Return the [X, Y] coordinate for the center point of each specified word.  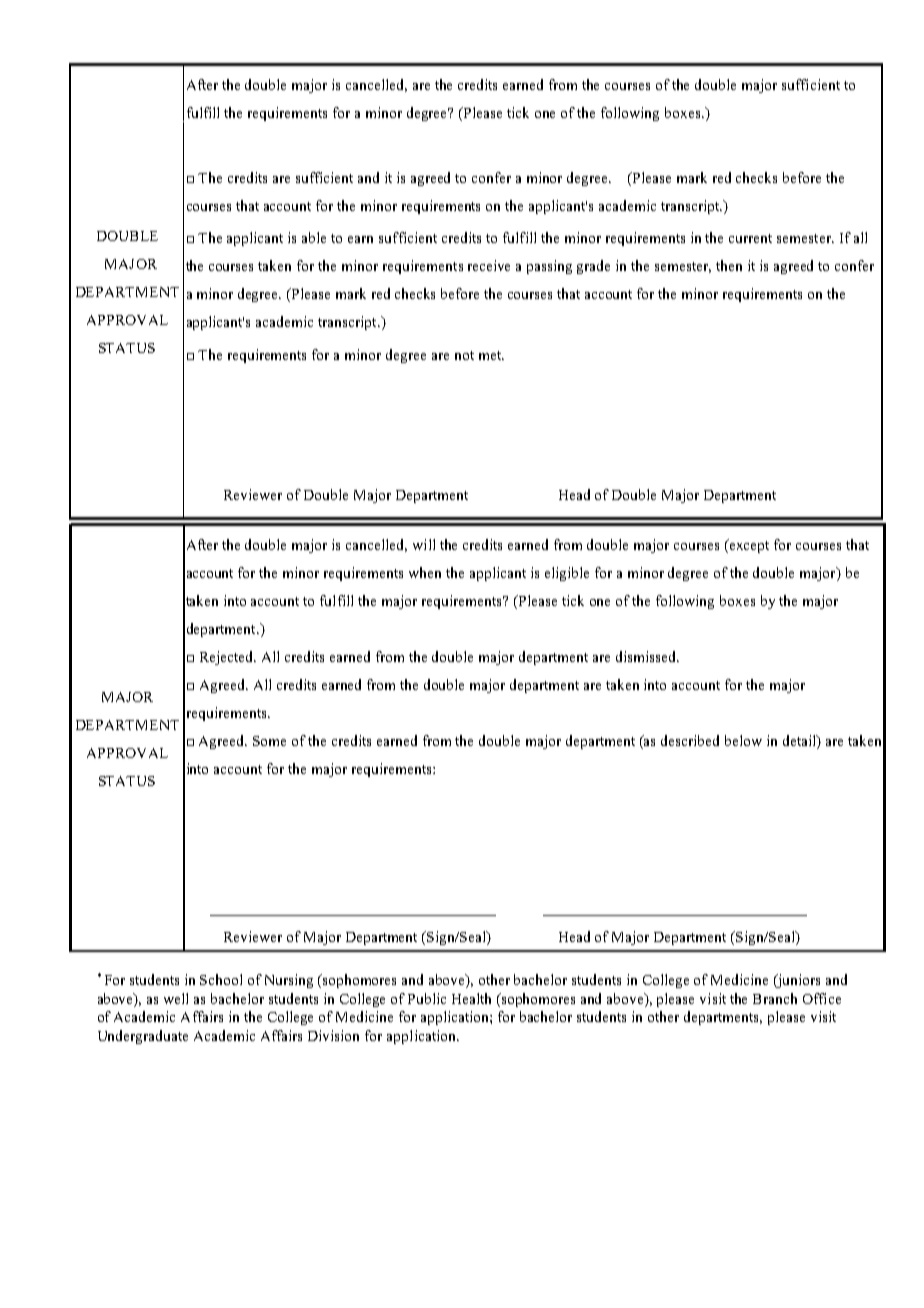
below [743, 740]
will [424, 544]
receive [489, 265]
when [425, 572]
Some [269, 741]
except [748, 546]
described [690, 740]
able [314, 237]
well [176, 998]
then [729, 265]
